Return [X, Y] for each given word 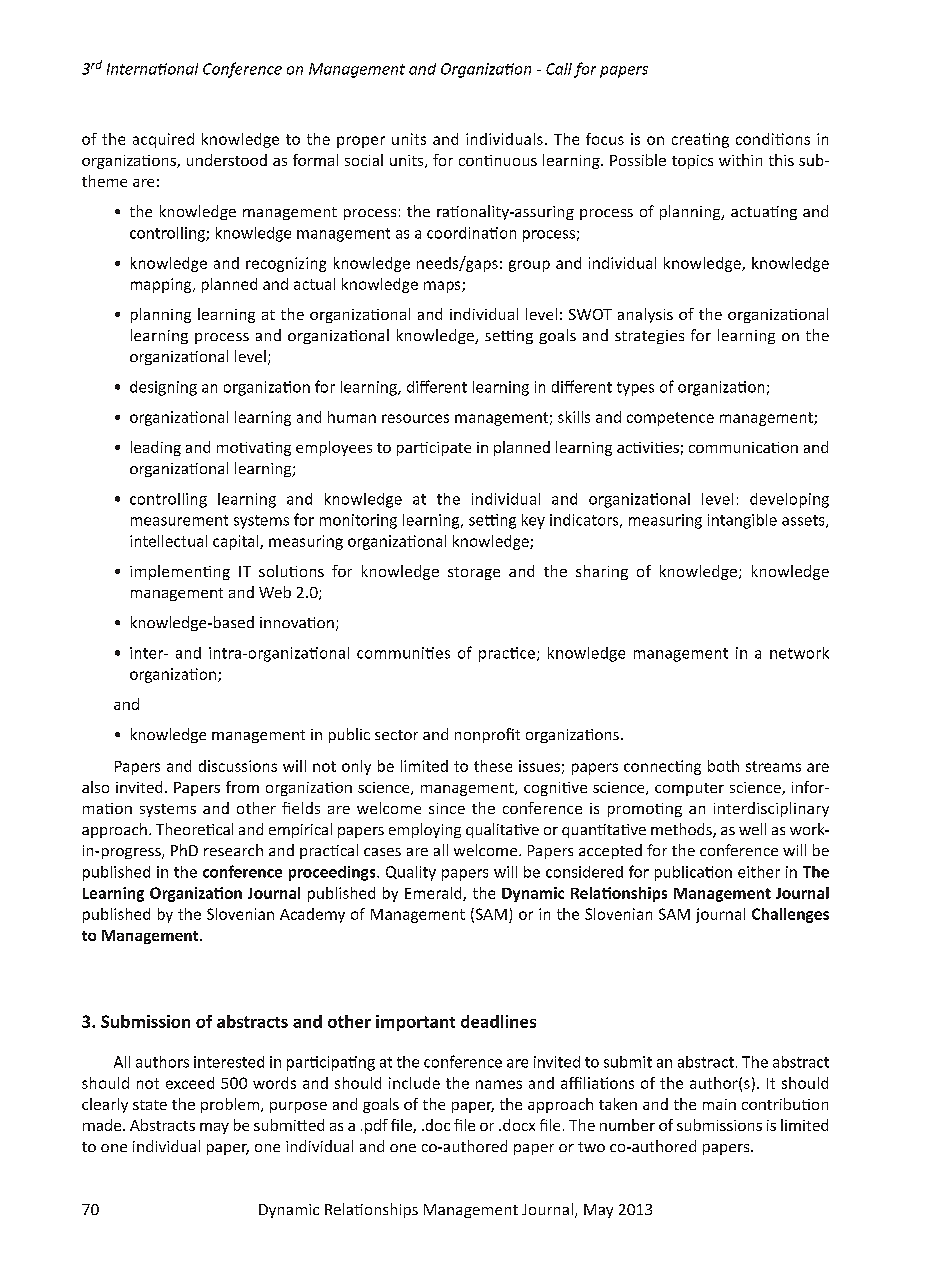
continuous [498, 160]
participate [434, 449]
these [493, 766]
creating [700, 140]
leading [156, 448]
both [723, 766]
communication [743, 447]
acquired [163, 140]
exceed [190, 1083]
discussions [238, 766]
